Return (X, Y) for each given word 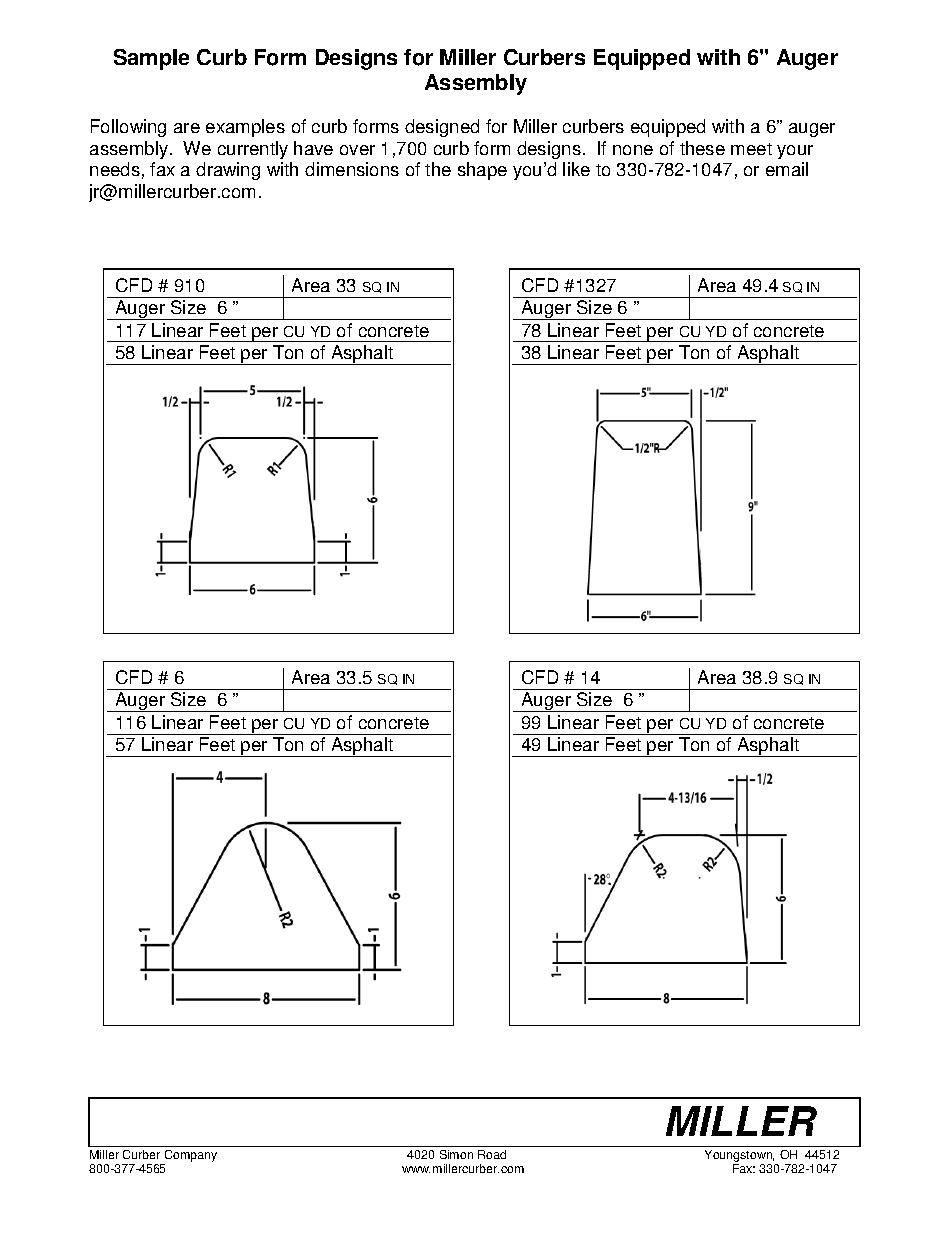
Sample (151, 59)
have (313, 148)
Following (128, 128)
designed (442, 128)
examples (245, 128)
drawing (228, 171)
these (702, 148)
